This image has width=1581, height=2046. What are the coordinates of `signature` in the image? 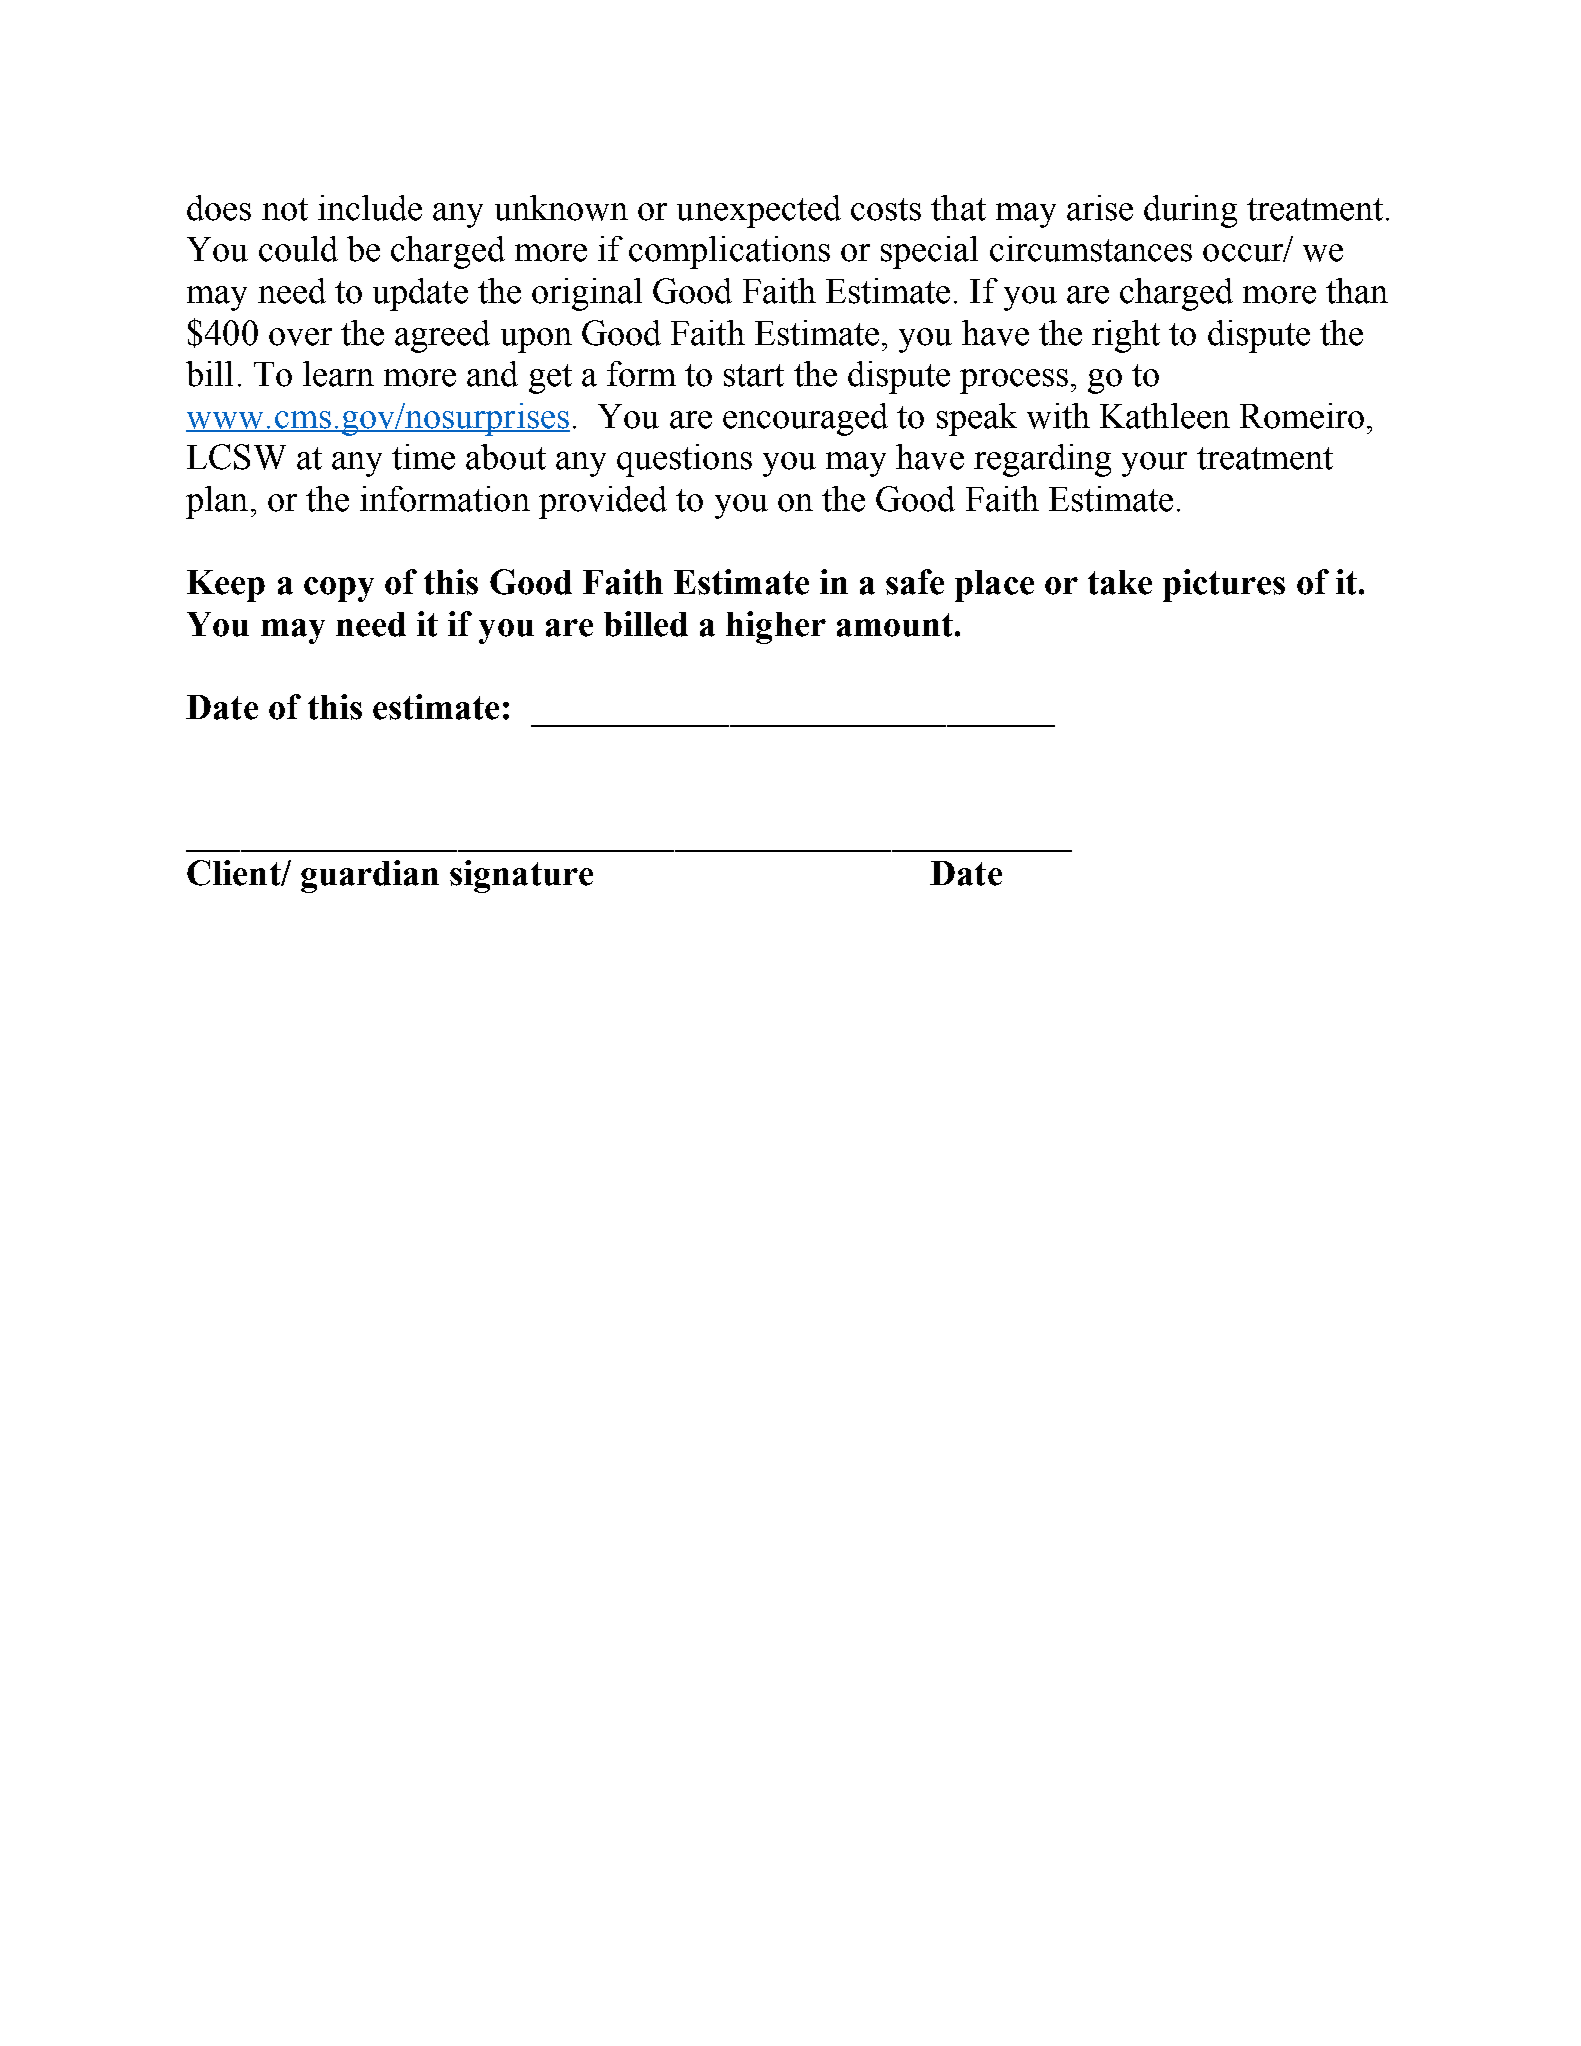 It's located at (521, 876).
